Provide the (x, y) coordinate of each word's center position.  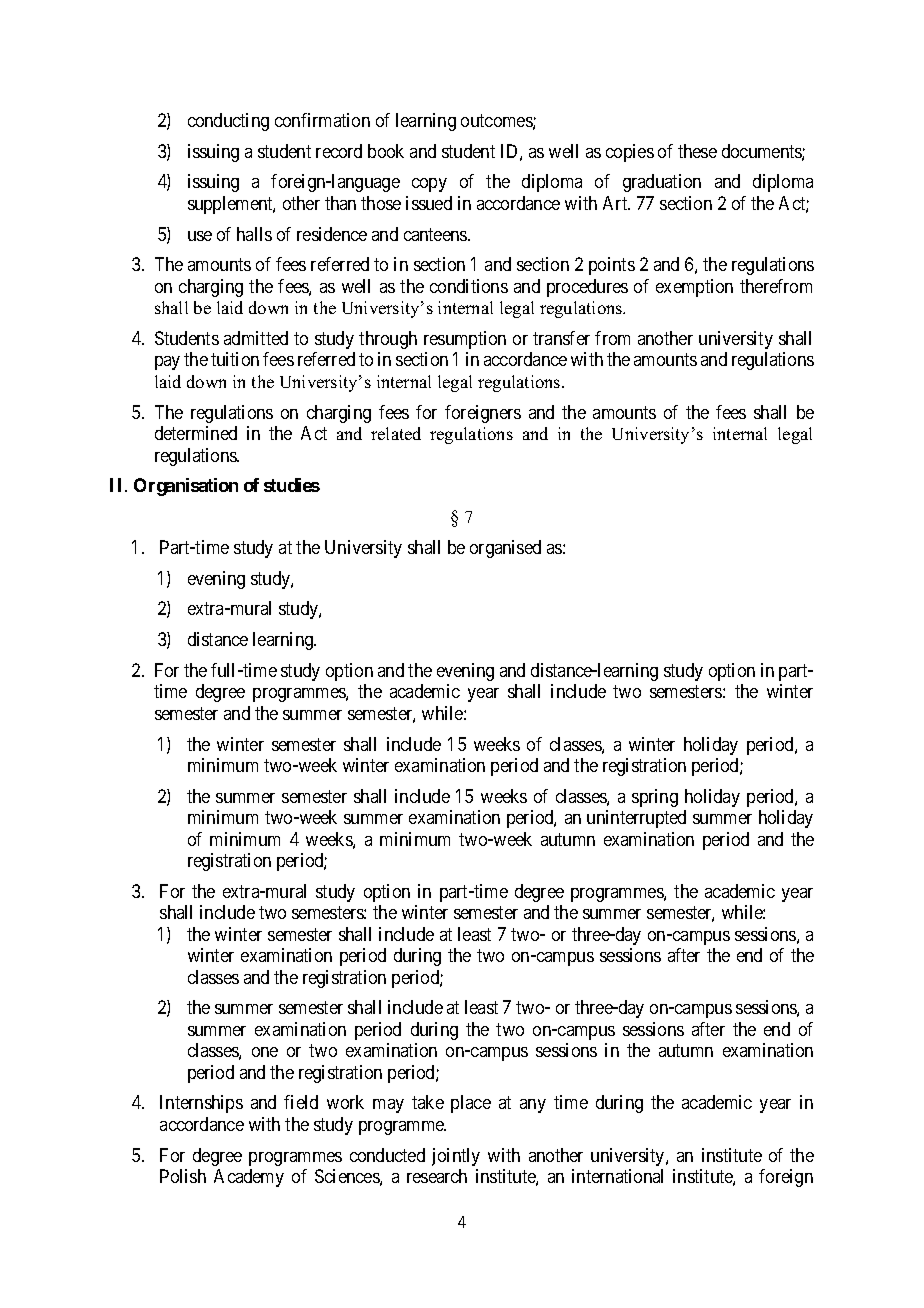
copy (429, 185)
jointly (456, 1157)
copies (630, 153)
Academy (249, 1178)
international (617, 1176)
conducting (228, 122)
